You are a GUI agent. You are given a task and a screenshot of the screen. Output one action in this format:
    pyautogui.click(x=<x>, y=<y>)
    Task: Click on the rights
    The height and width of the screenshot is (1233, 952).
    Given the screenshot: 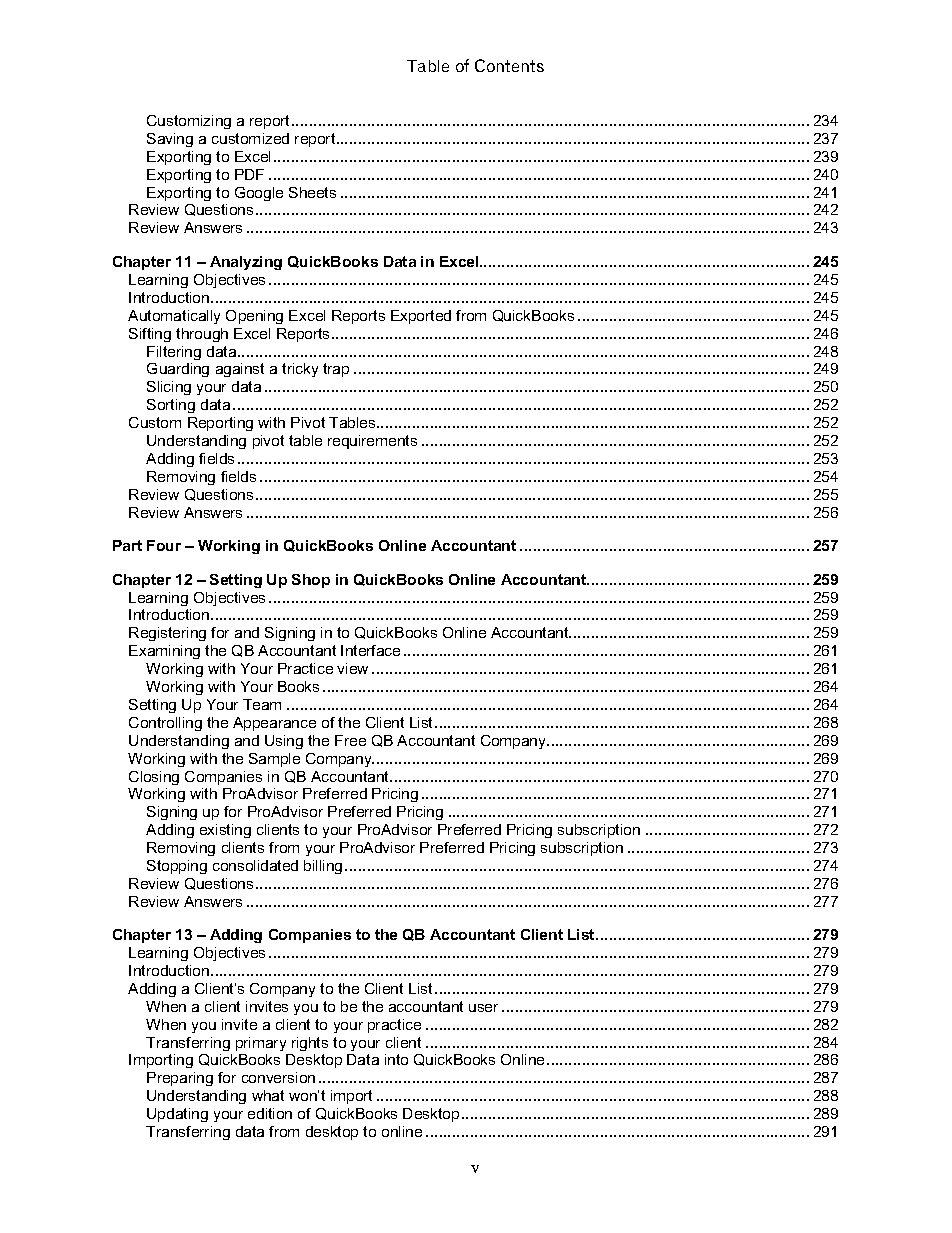 What is the action you would take?
    pyautogui.click(x=310, y=1044)
